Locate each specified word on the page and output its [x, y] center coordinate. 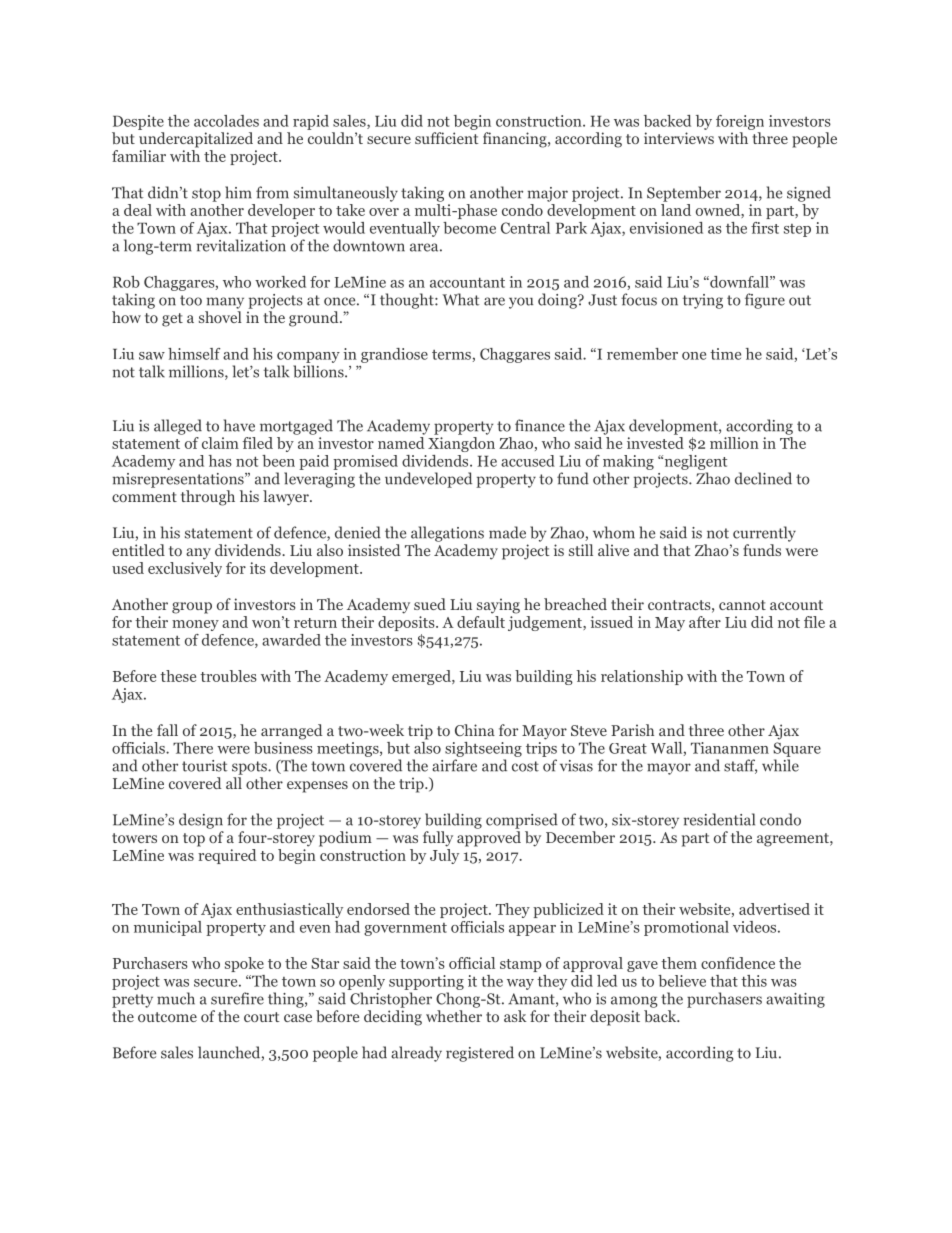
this [754, 981]
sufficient [446, 138]
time [725, 354]
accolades [226, 121]
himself [194, 354]
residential [719, 819]
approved [489, 839]
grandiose [394, 355]
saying [498, 606]
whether [454, 1016]
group [192, 608]
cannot [742, 605]
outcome [167, 1017]
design [201, 821]
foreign [740, 122]
